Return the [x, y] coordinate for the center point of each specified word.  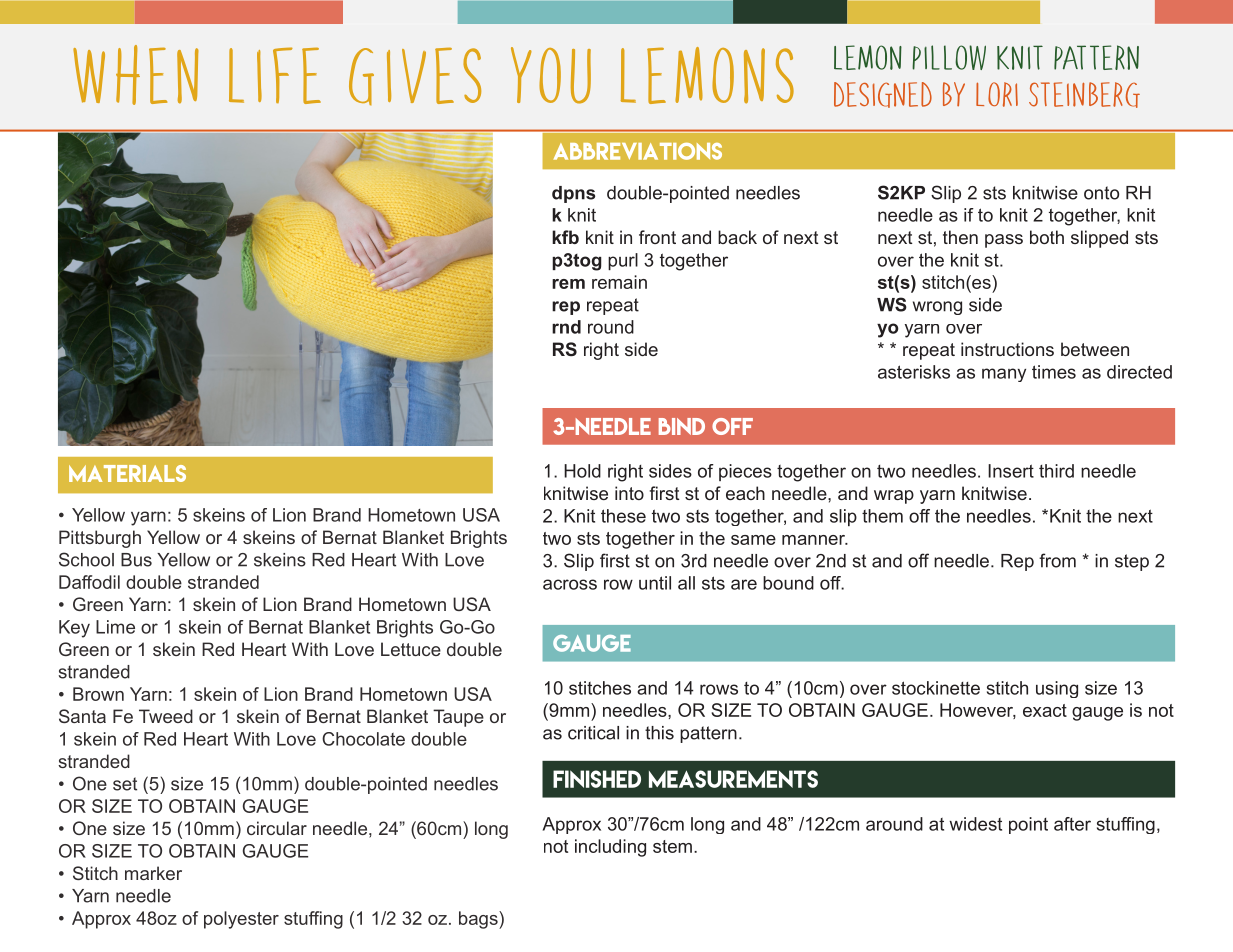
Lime [115, 627]
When [136, 75]
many [1004, 375]
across [570, 584]
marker [153, 873]
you [551, 75]
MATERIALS [127, 473]
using [1057, 689]
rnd [566, 327]
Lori [997, 94]
